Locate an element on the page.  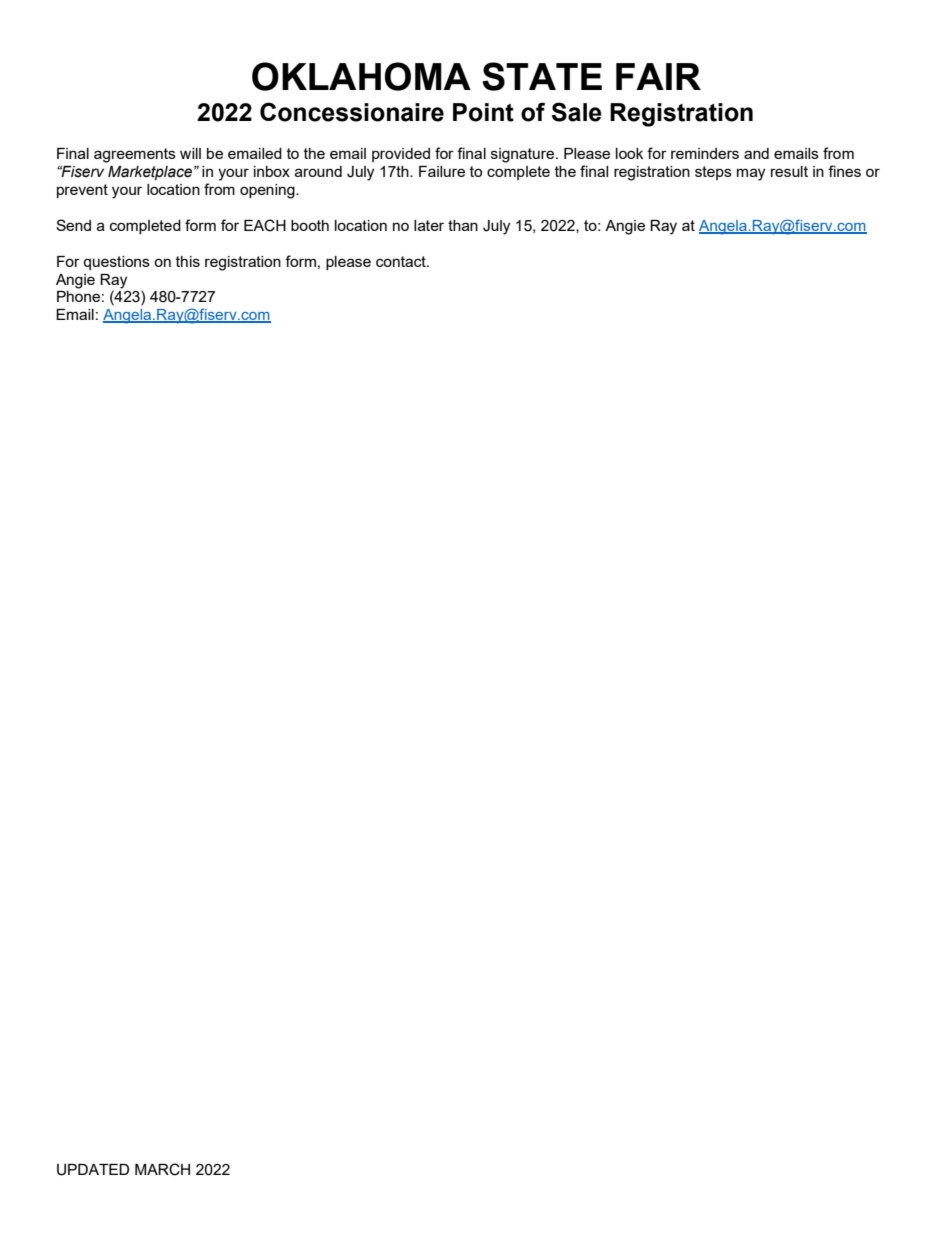
will is located at coordinates (190, 153).
